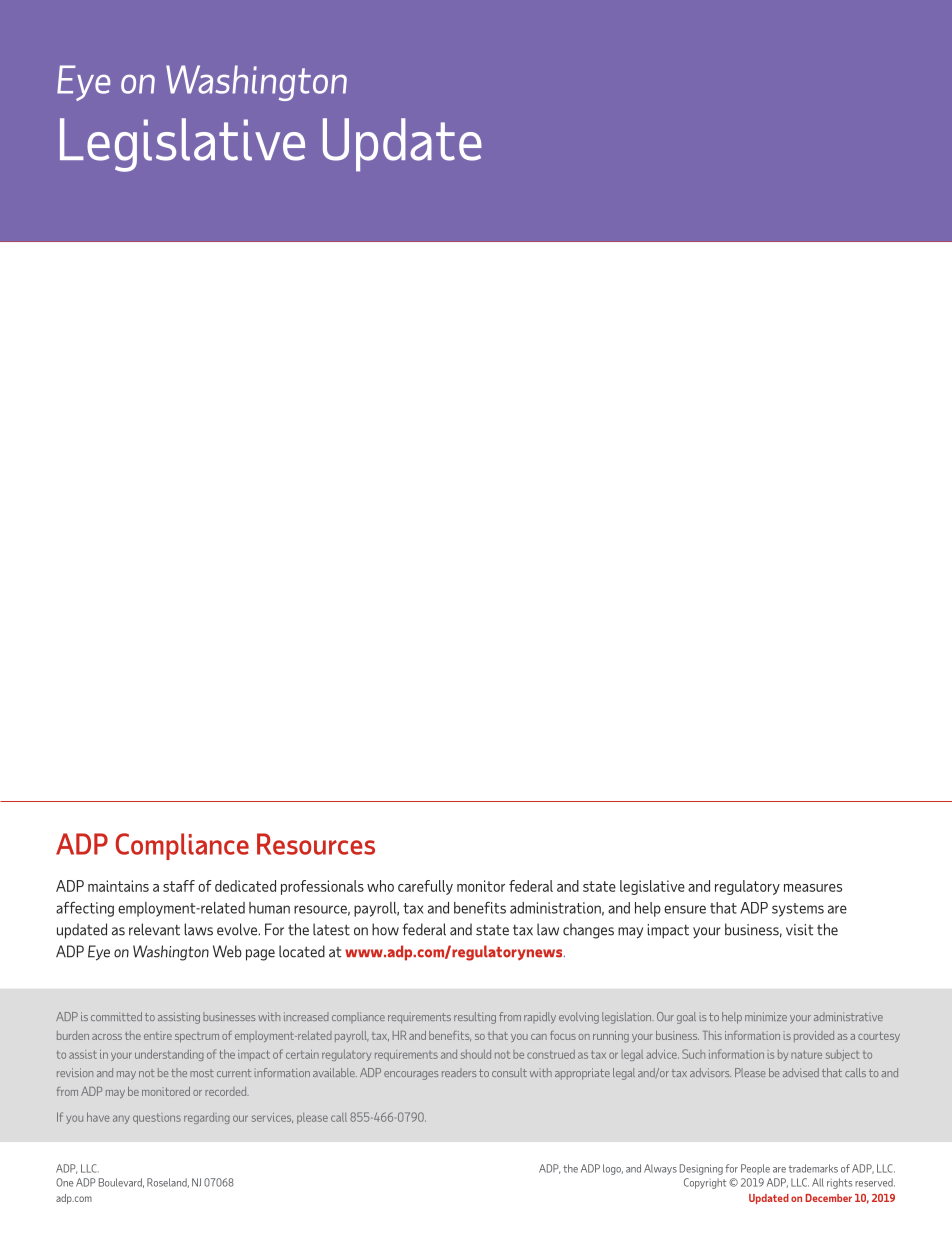 Image resolution: width=952 pixels, height=1233 pixels. What do you see at coordinates (116, 1016) in the screenshot?
I see `committed` at bounding box center [116, 1016].
